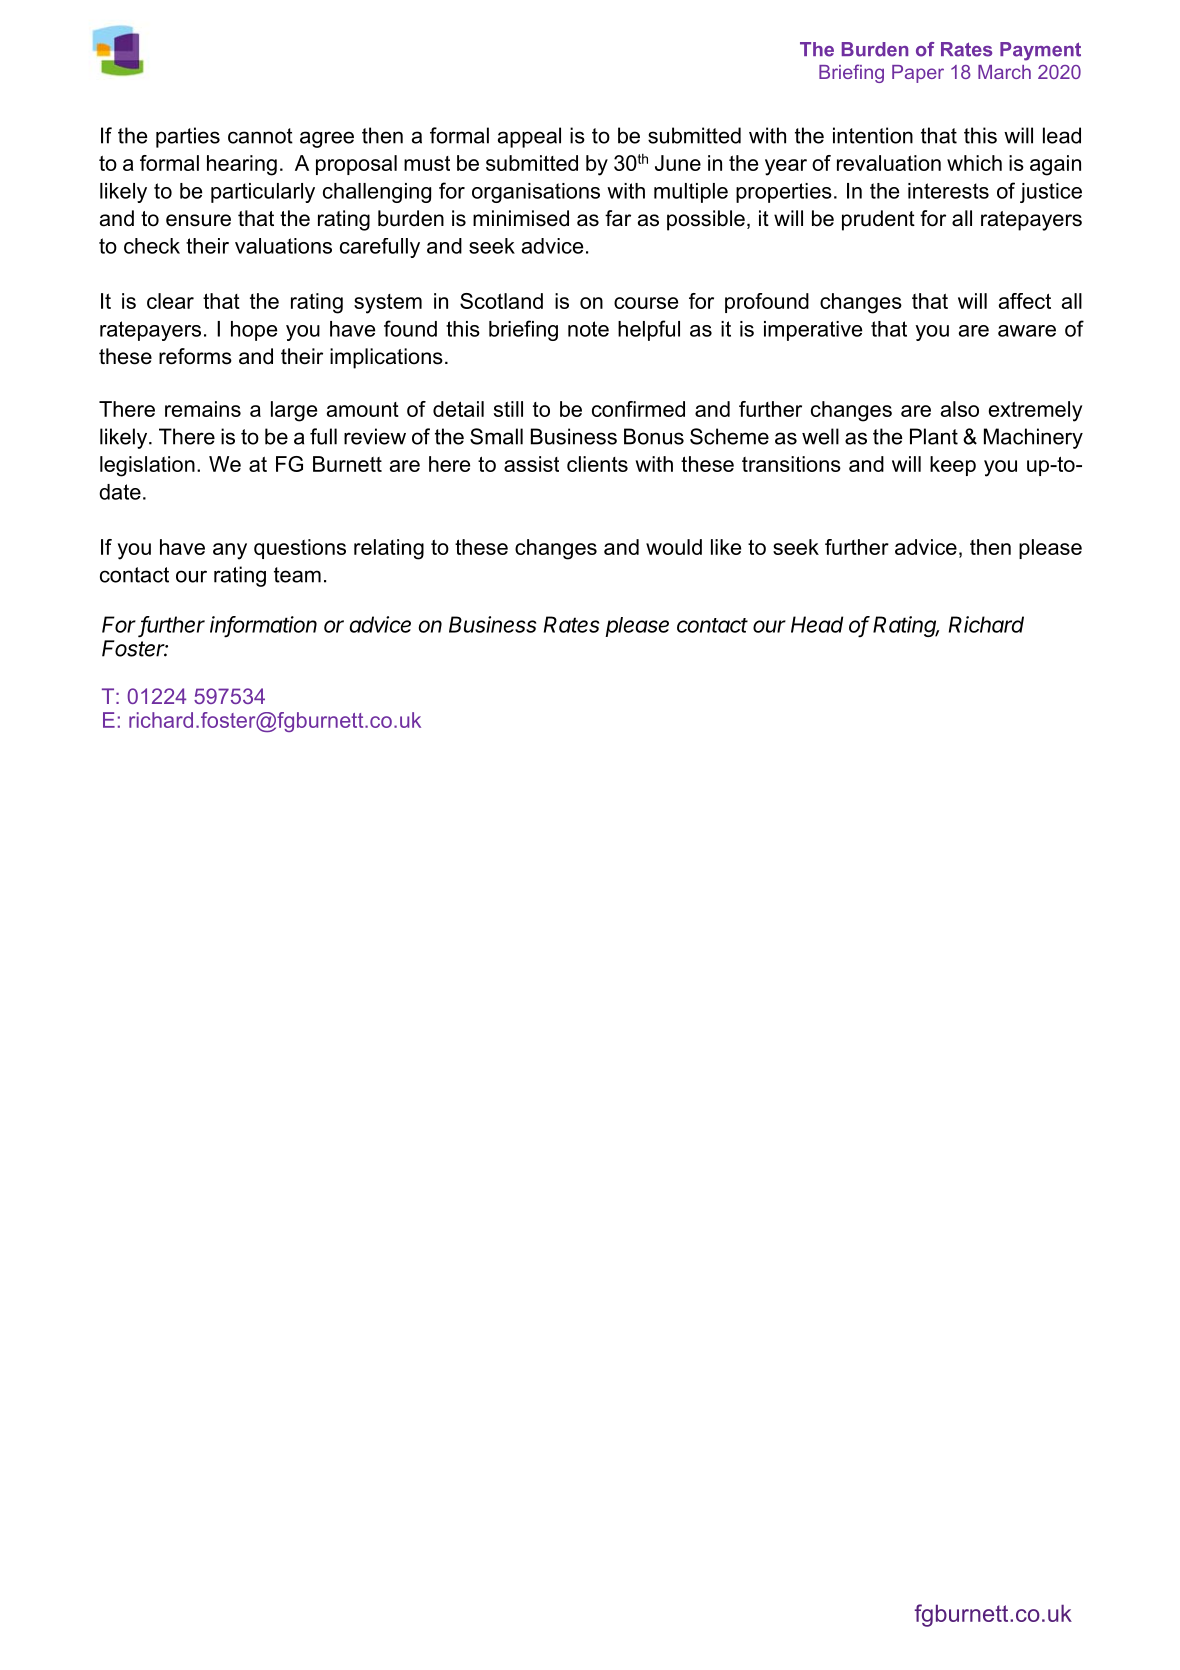 Image resolution: width=1180 pixels, height=1670 pixels. Describe the element at coordinates (260, 136) in the page. I see `cannot` at that location.
